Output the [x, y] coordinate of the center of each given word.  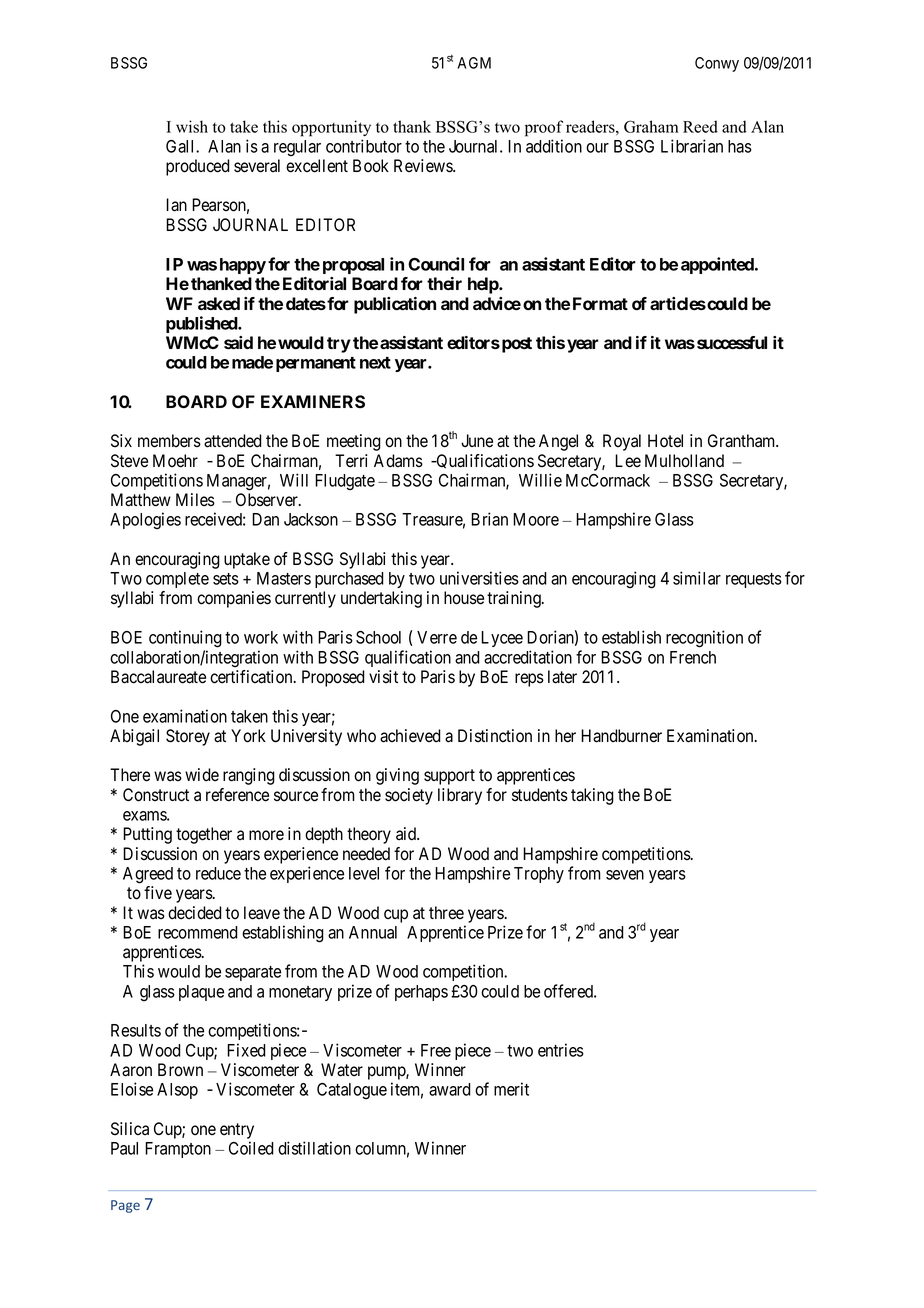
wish [192, 126]
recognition [704, 639]
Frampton [178, 1150]
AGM [474, 63]
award [450, 1089]
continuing [185, 639]
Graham [651, 126]
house [464, 598]
